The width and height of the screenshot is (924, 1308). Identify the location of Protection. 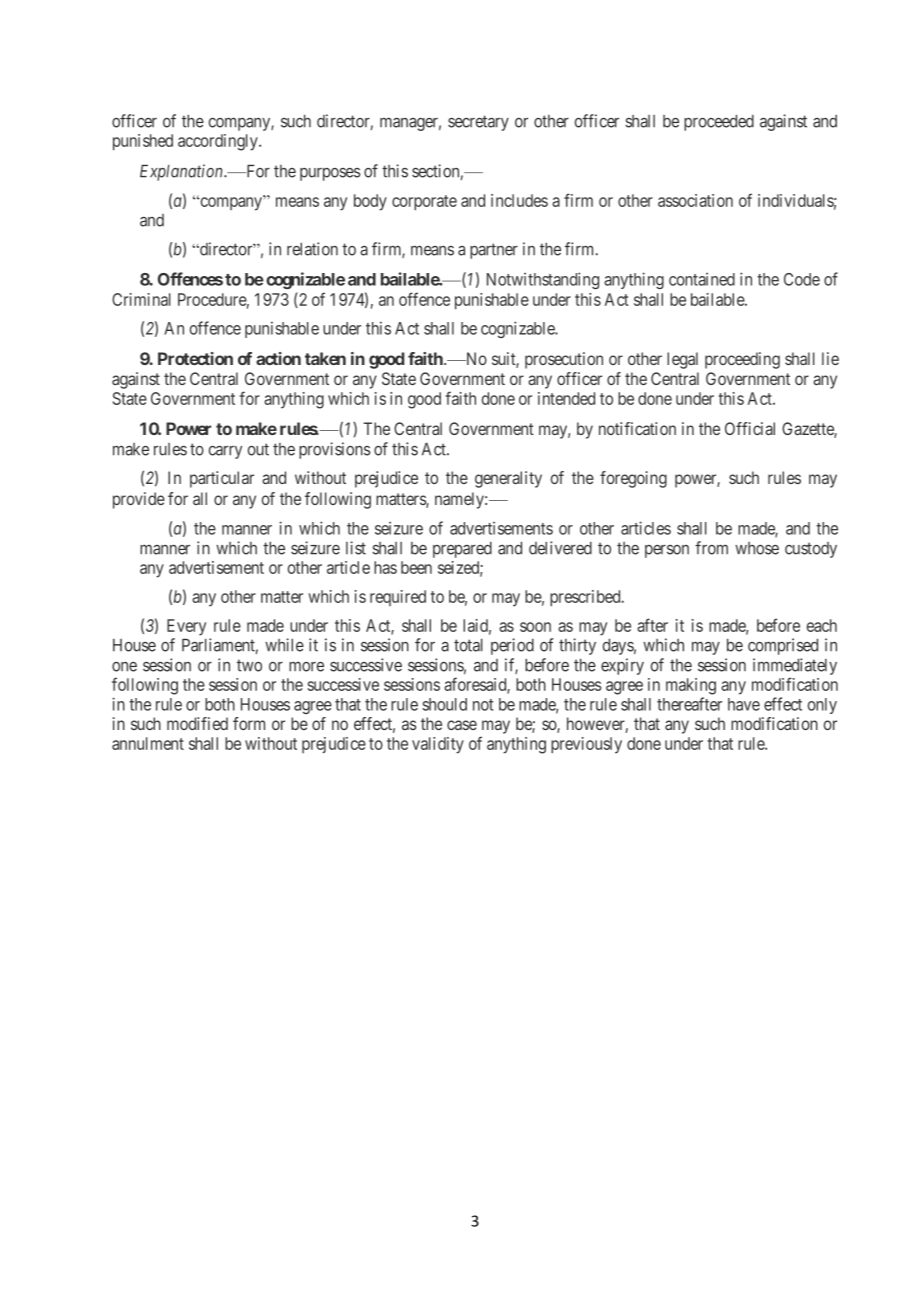
(195, 358).
